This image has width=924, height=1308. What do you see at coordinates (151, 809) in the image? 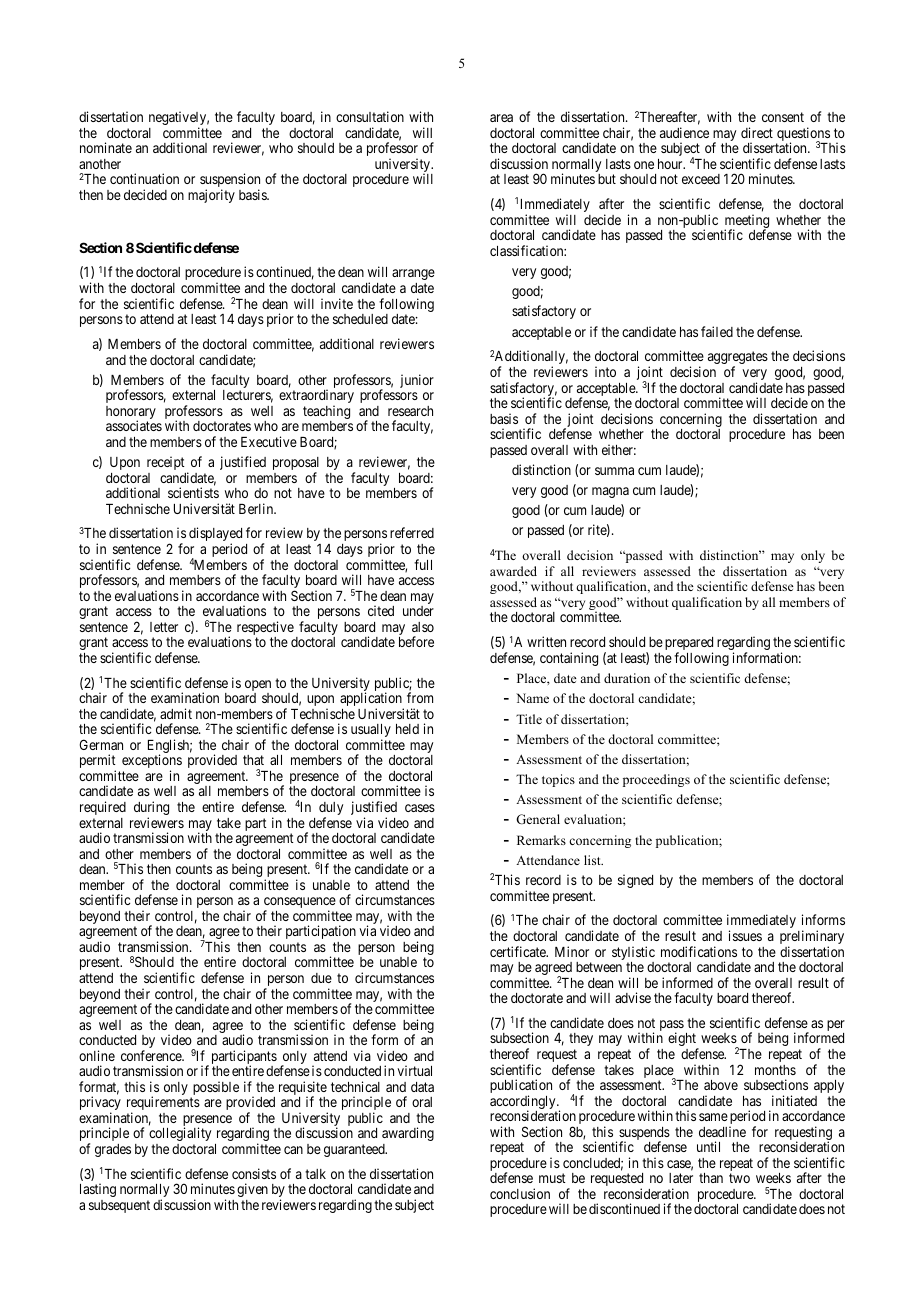
I see `during` at bounding box center [151, 809].
